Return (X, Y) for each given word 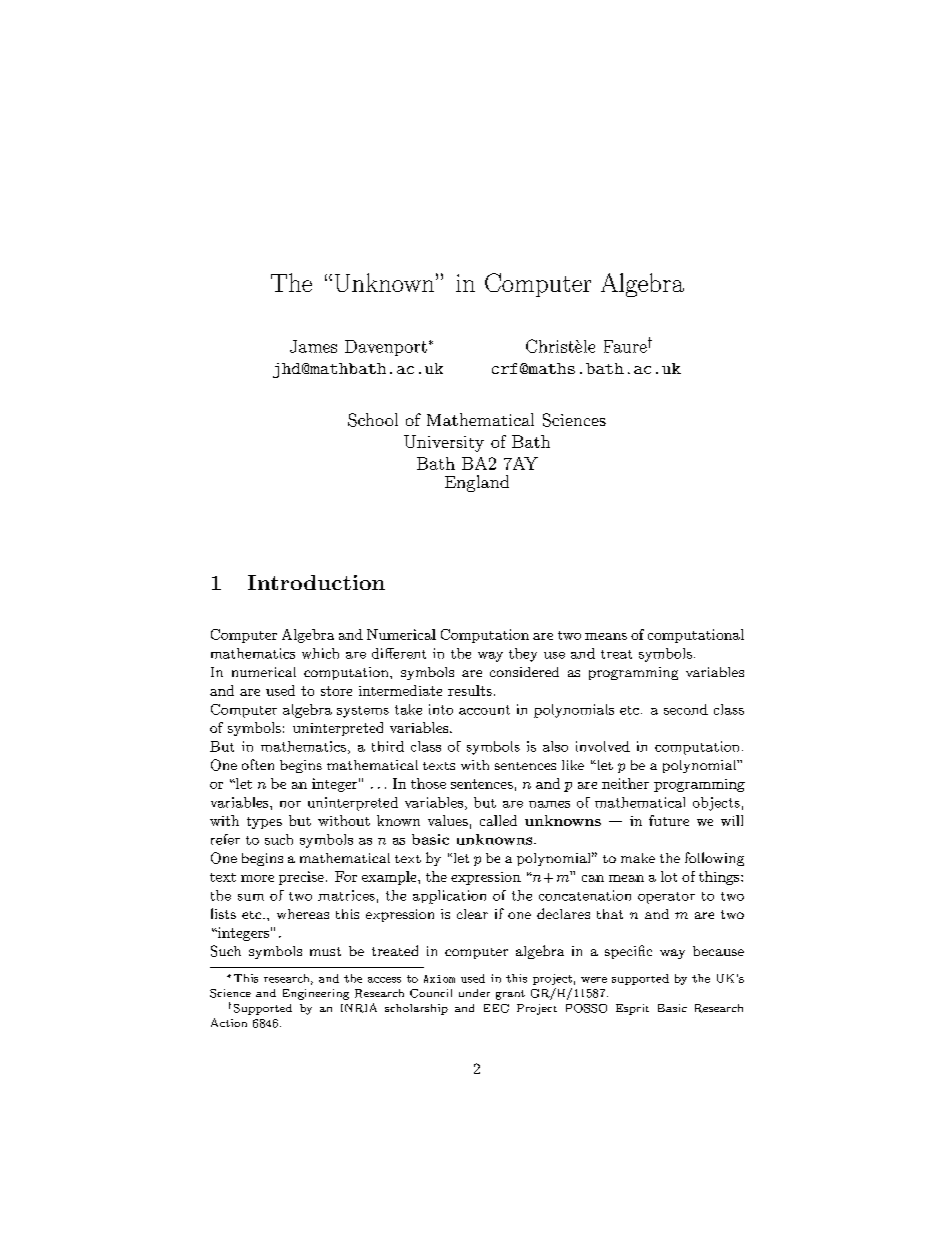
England (477, 483)
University (444, 443)
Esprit (632, 1009)
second (686, 709)
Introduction (316, 582)
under (474, 993)
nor (290, 804)
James (313, 346)
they (523, 655)
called (498, 820)
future (669, 820)
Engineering (316, 994)
